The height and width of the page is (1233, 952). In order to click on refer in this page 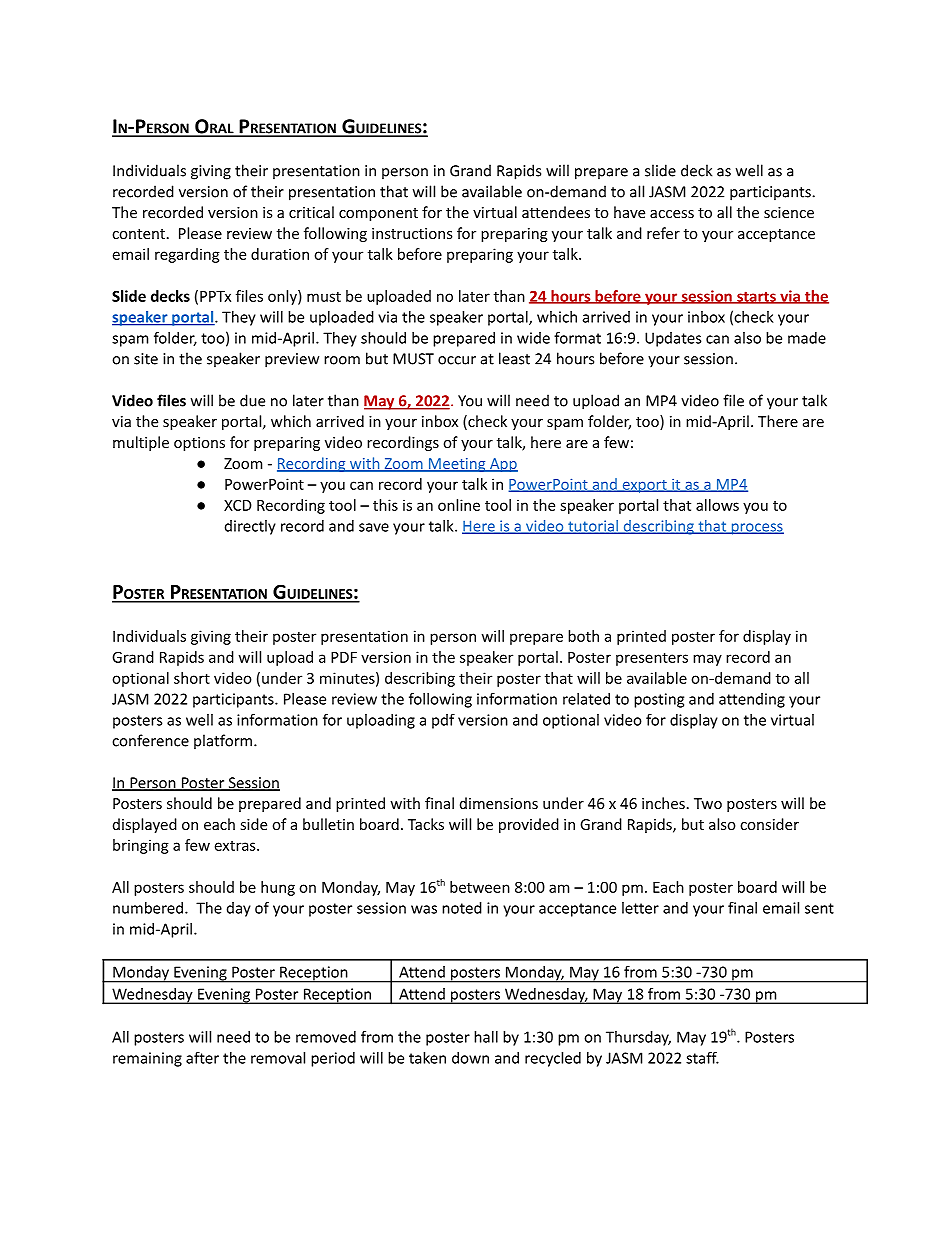, I will do `click(663, 233)`.
